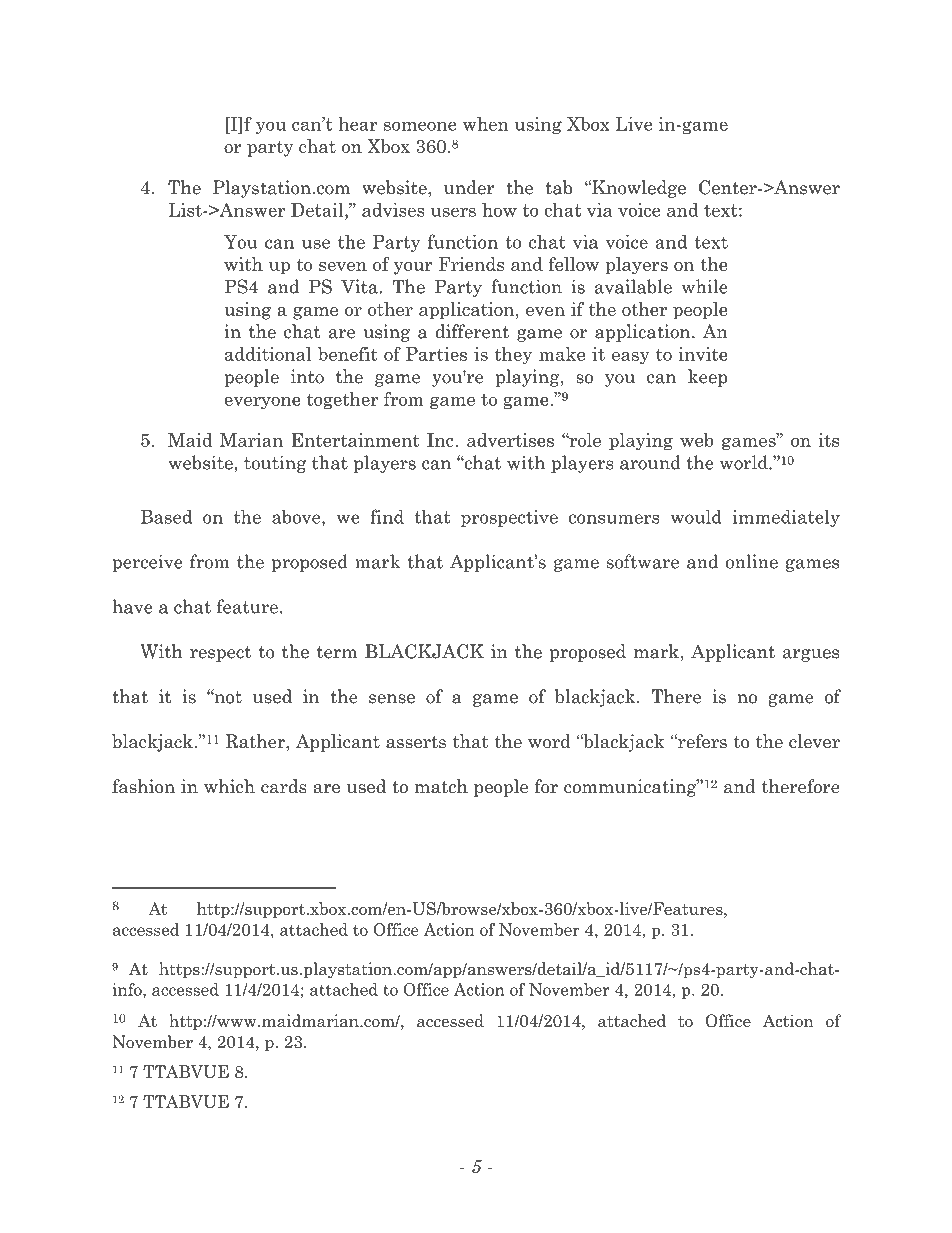  What do you see at coordinates (696, 516) in the page?
I see `would` at bounding box center [696, 516].
